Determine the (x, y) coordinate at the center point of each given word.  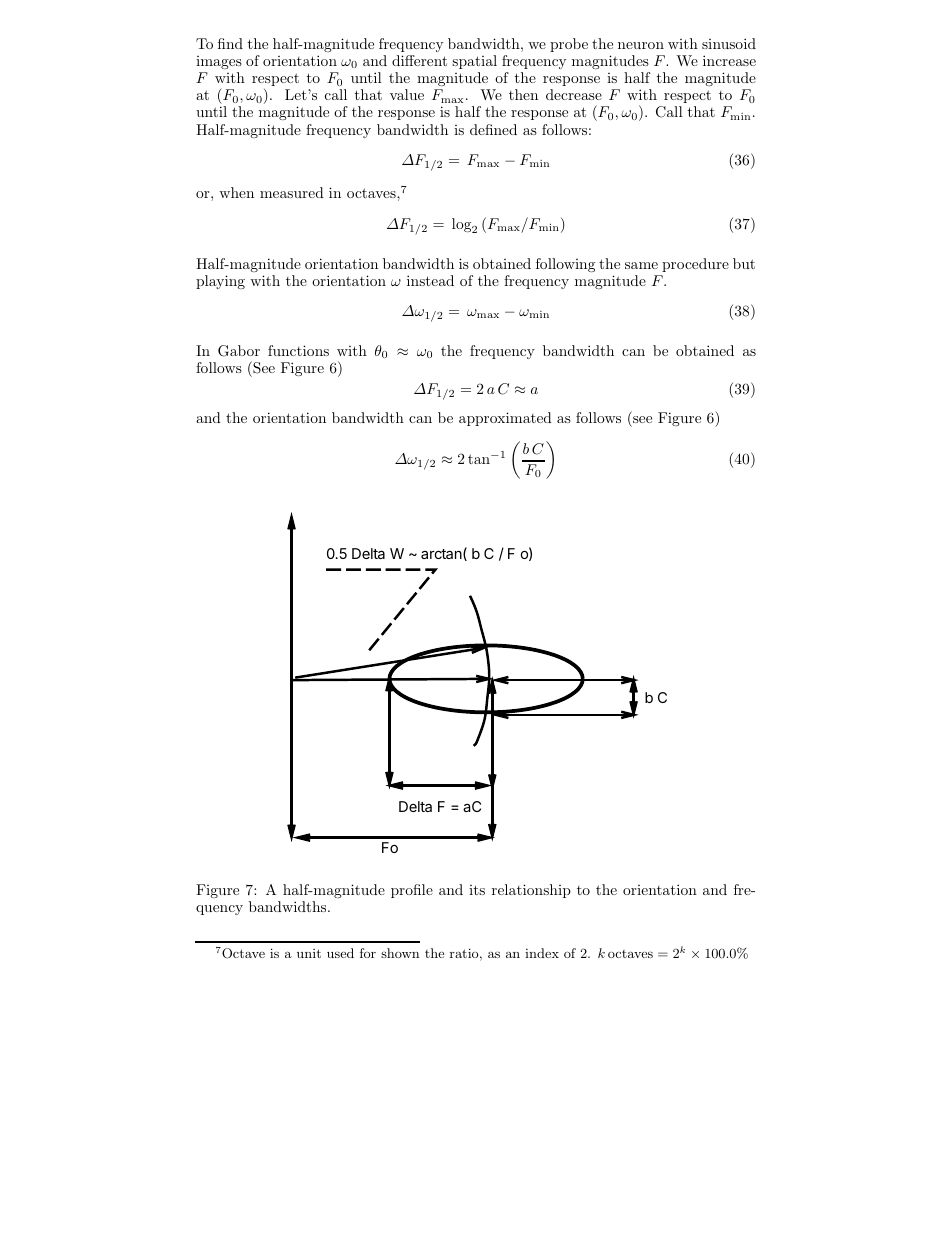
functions (298, 350)
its (477, 890)
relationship (531, 891)
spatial (474, 62)
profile (412, 891)
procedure (695, 265)
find (230, 43)
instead (430, 280)
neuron (641, 45)
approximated (505, 419)
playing (220, 282)
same (641, 265)
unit (309, 953)
